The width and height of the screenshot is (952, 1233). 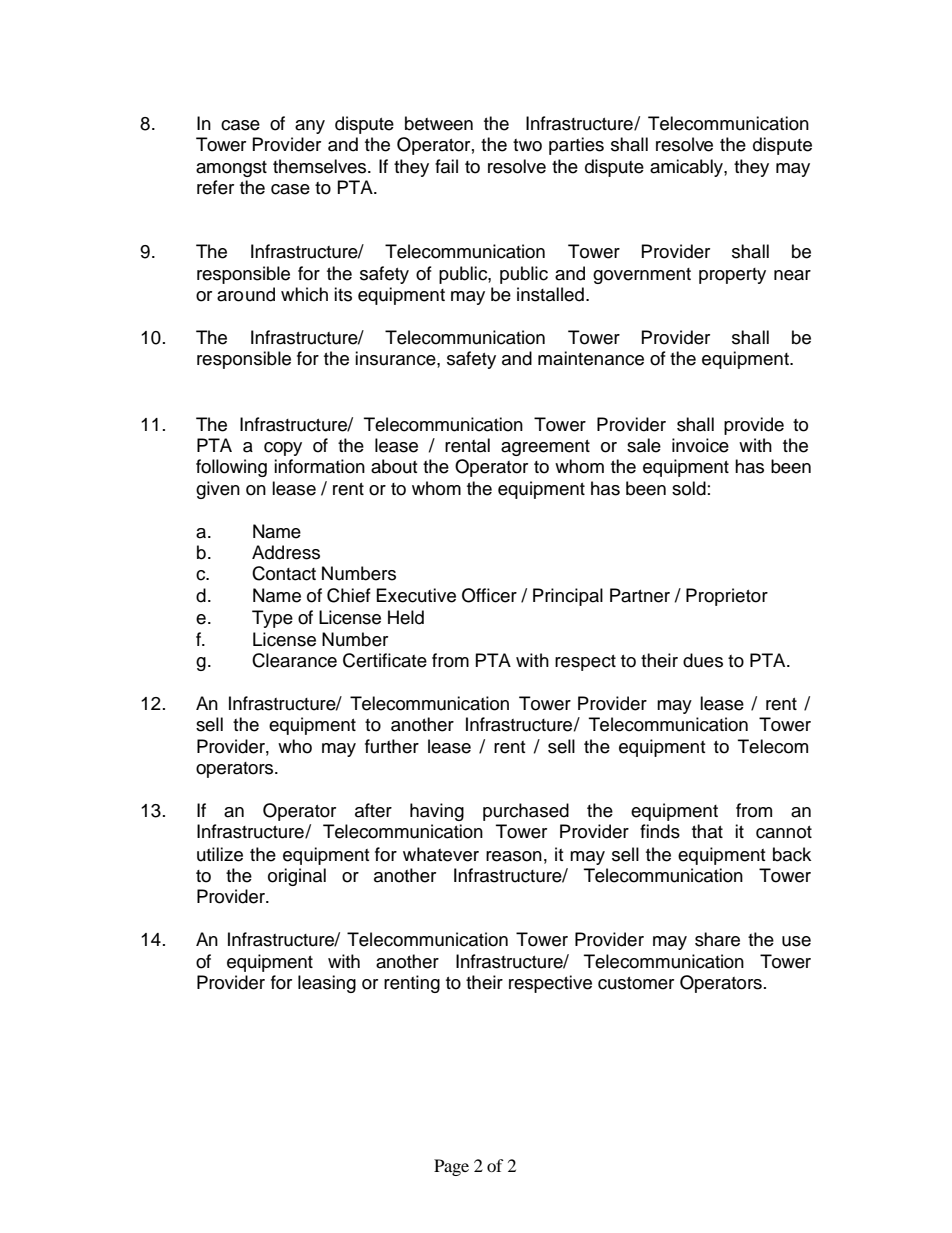 I want to click on copy, so click(x=283, y=449).
